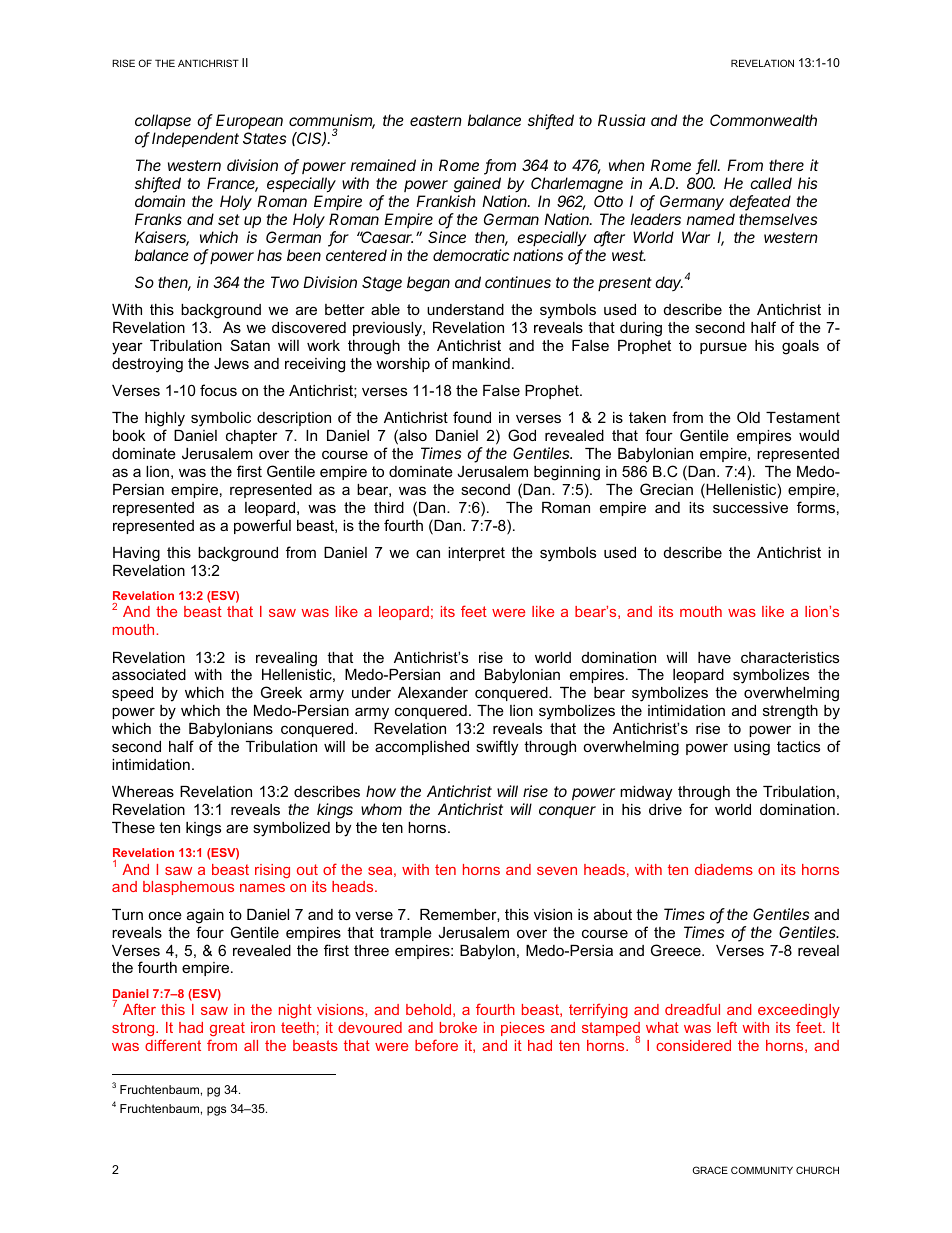  What do you see at coordinates (195, 139) in the screenshot?
I see `Independent` at bounding box center [195, 139].
